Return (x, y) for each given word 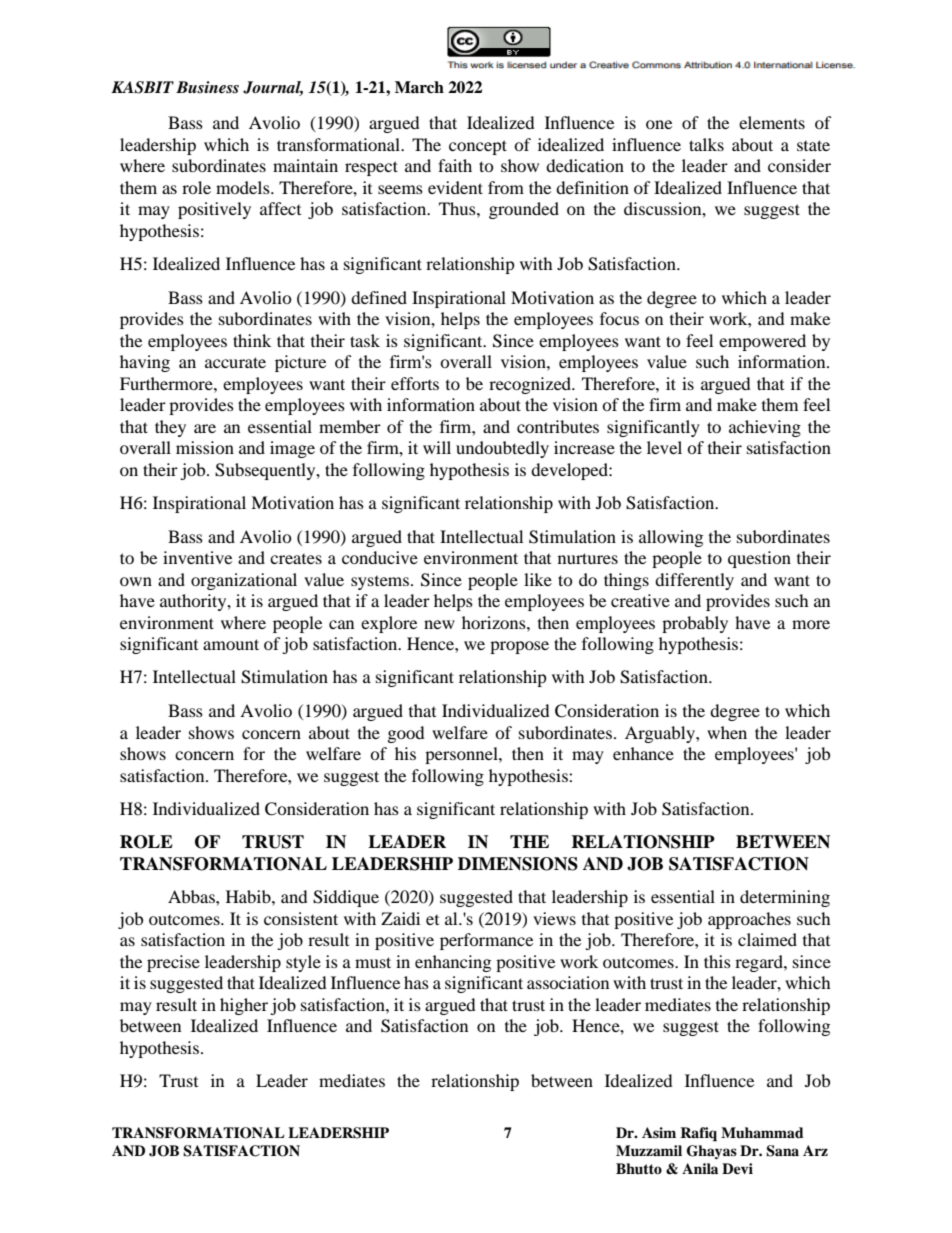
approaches (749, 920)
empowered (762, 342)
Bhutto (639, 1168)
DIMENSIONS (518, 864)
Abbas (192, 896)
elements (772, 122)
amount (231, 644)
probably (695, 624)
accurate (235, 362)
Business (207, 87)
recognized (531, 385)
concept (478, 147)
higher (244, 1006)
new (439, 624)
